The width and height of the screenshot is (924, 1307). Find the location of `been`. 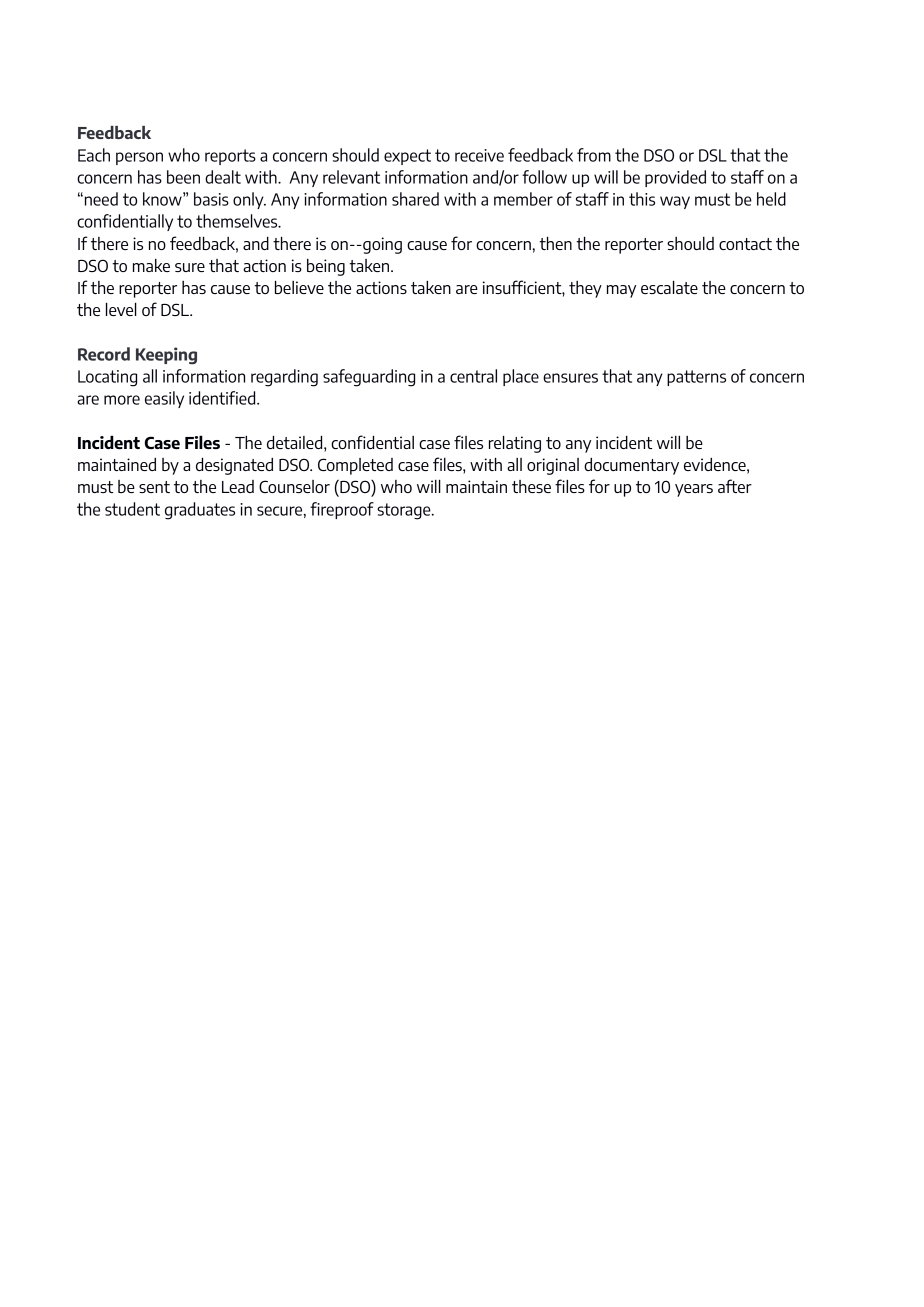

been is located at coordinates (183, 177).
